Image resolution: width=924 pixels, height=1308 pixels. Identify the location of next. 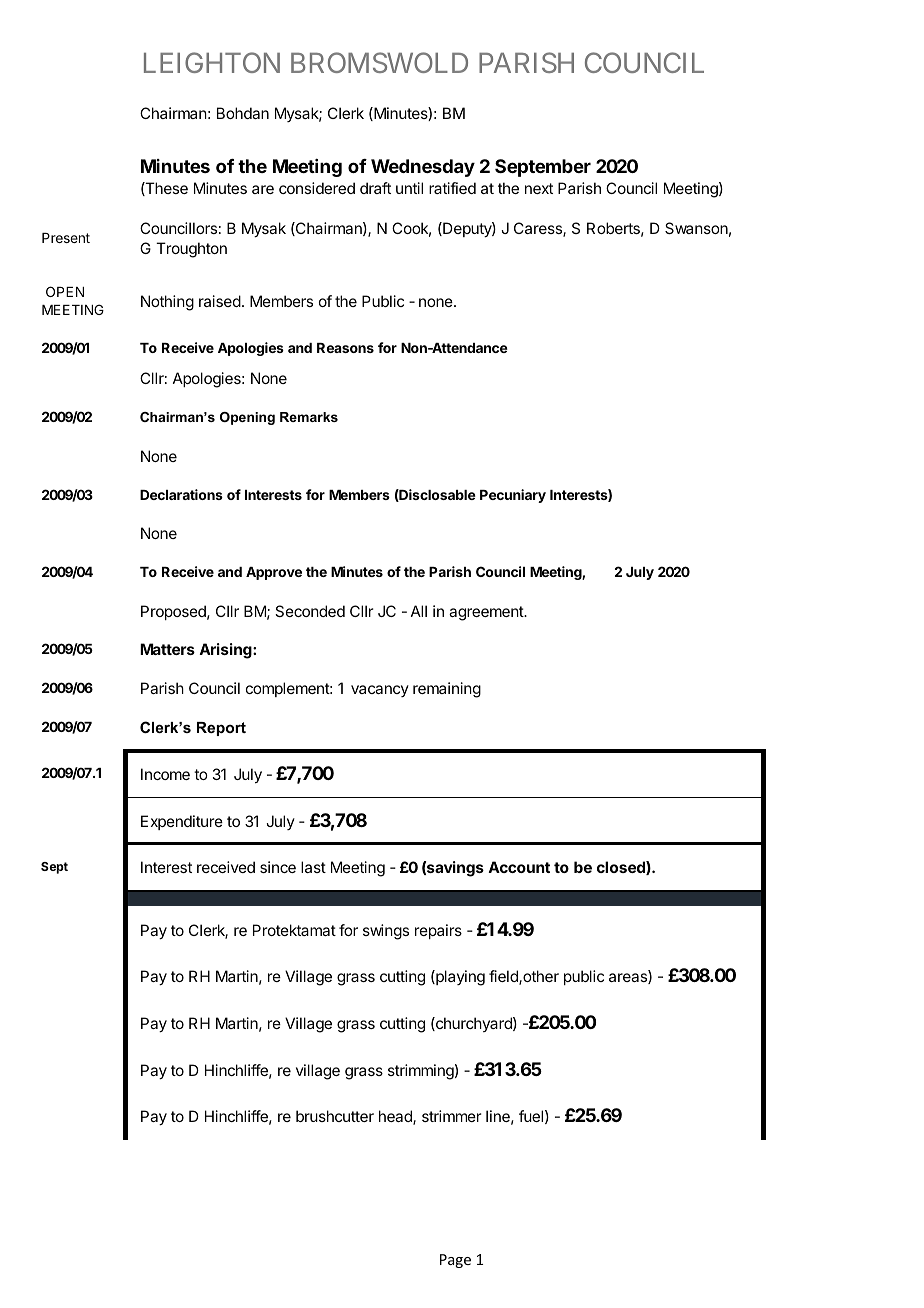
(539, 188).
